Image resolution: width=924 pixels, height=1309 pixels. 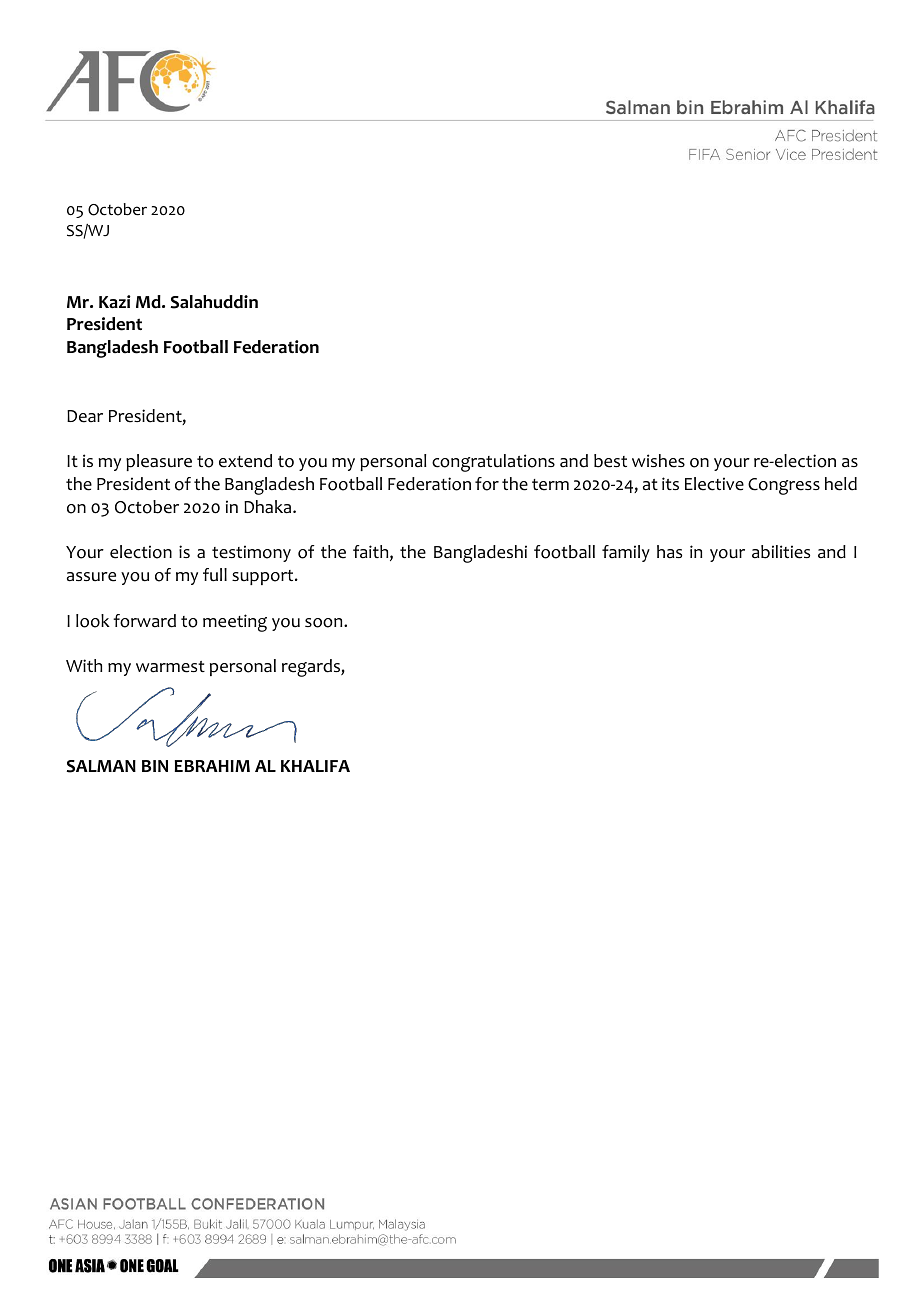 What do you see at coordinates (658, 461) in the screenshot?
I see `wishes` at bounding box center [658, 461].
